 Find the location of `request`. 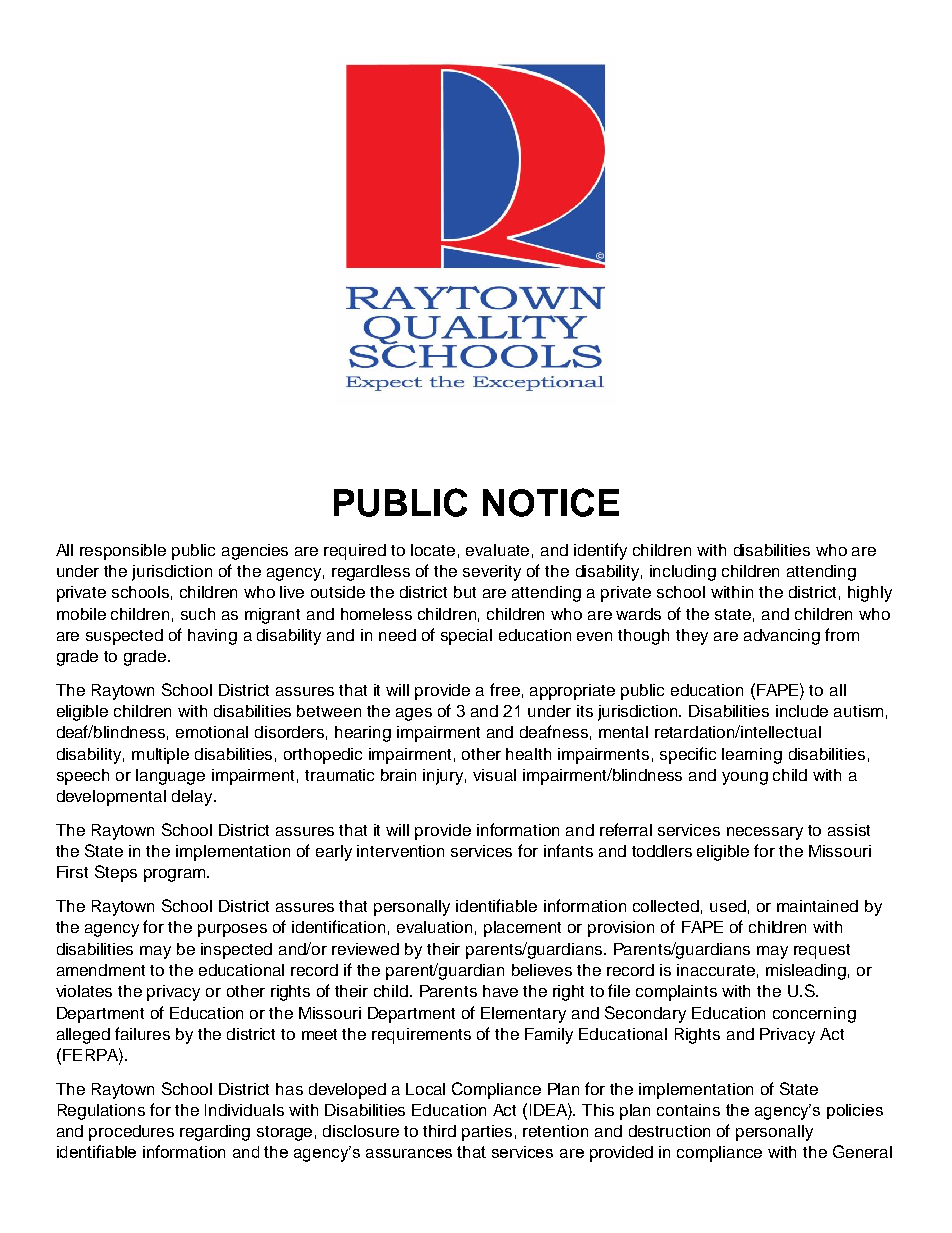

request is located at coordinates (822, 951).
